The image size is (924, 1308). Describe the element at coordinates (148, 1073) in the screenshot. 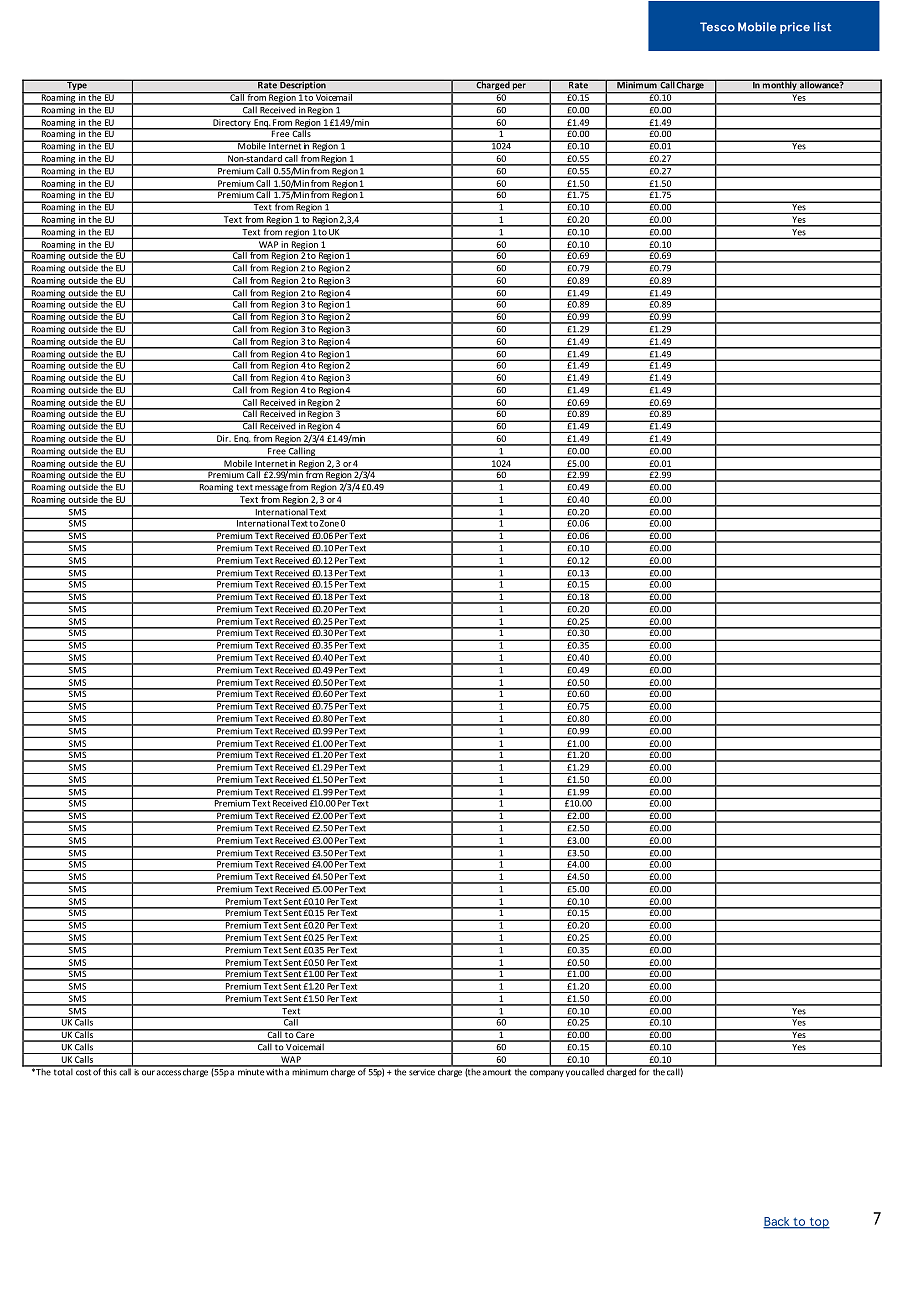

I see `our` at that location.
